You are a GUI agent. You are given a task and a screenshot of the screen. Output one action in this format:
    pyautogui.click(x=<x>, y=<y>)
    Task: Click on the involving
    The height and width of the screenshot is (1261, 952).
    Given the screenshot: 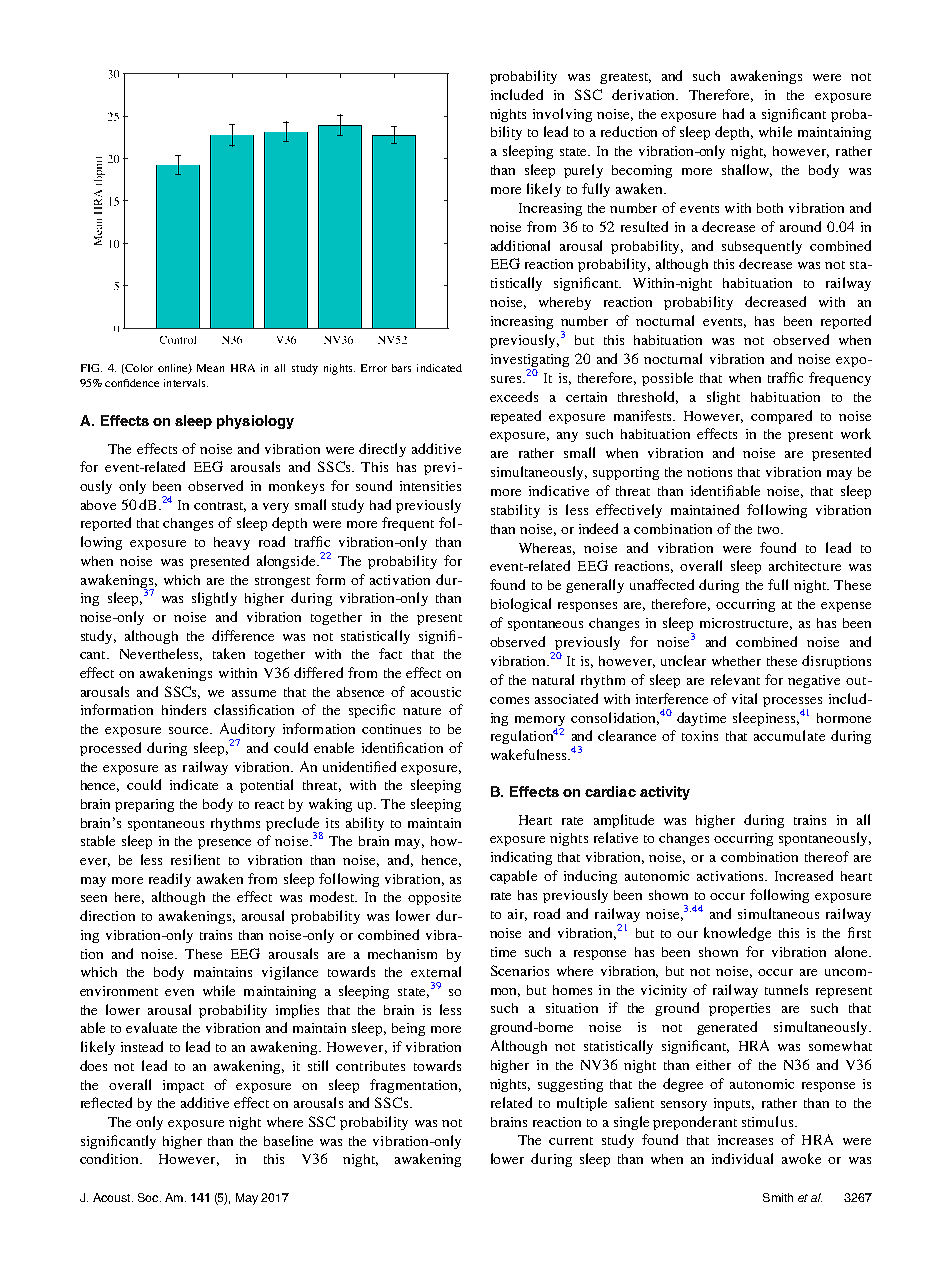 What is the action you would take?
    pyautogui.click(x=562, y=115)
